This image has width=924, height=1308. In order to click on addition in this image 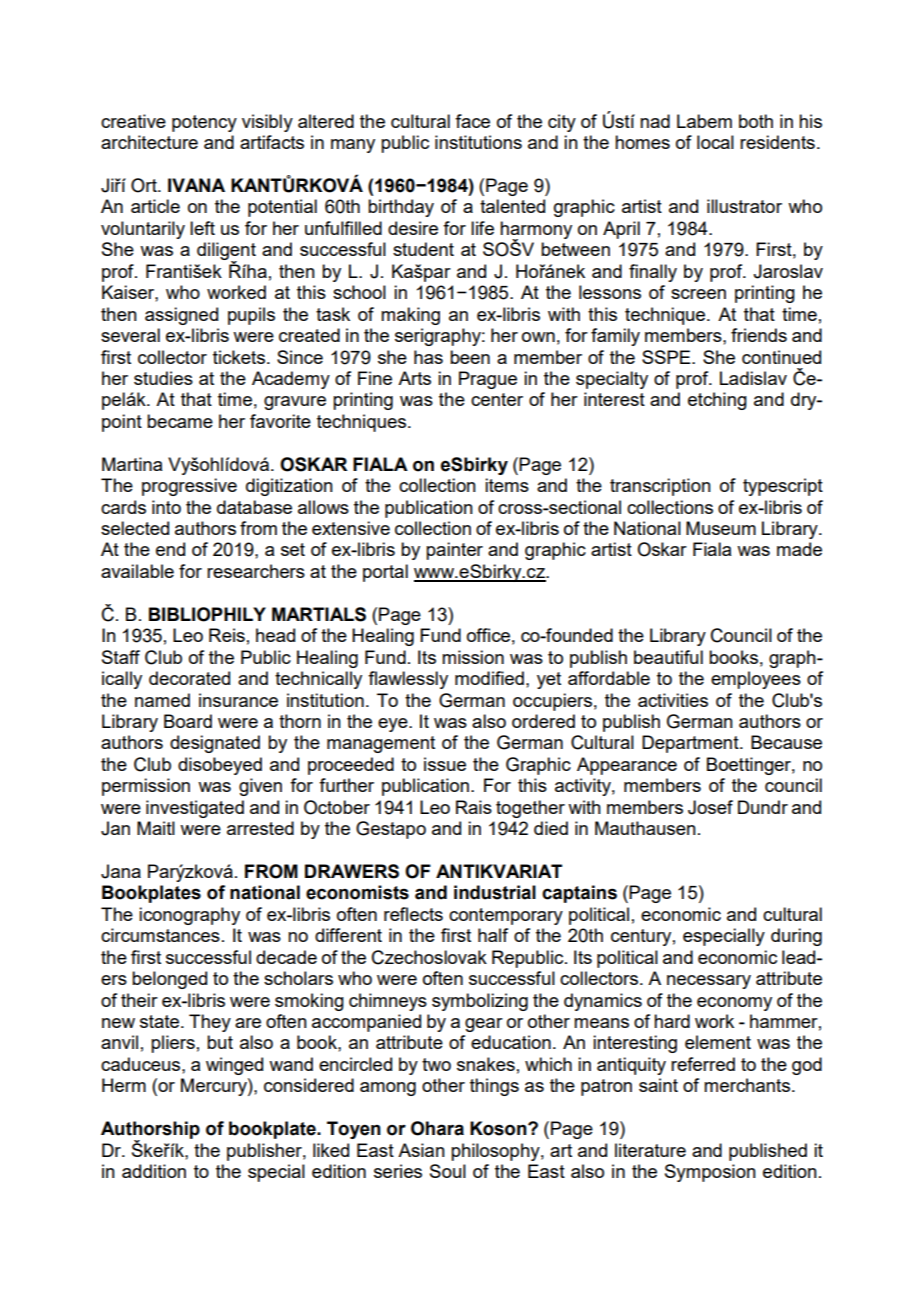, I will do `click(154, 1171)`.
